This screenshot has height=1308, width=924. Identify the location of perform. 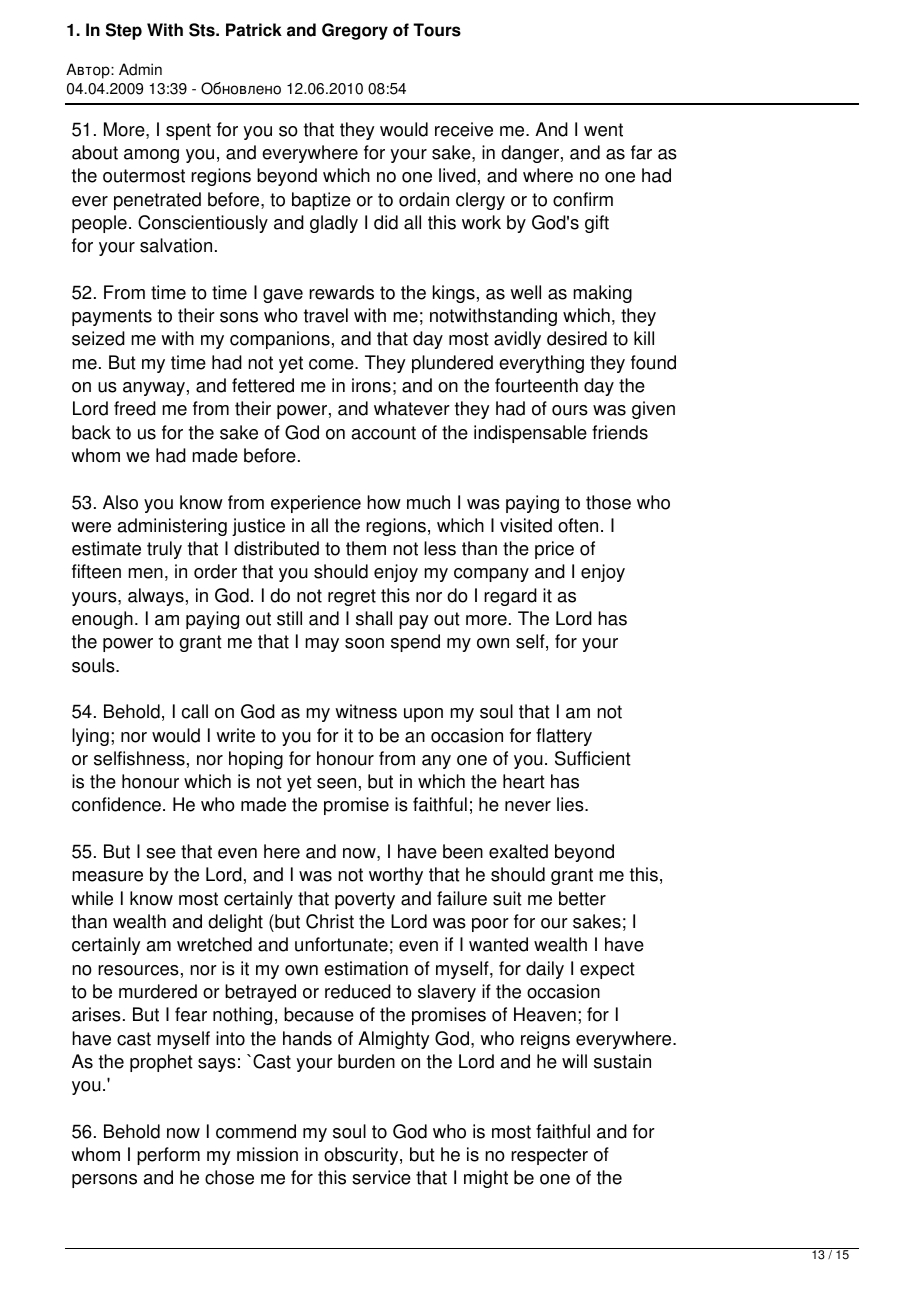
(168, 1156).
